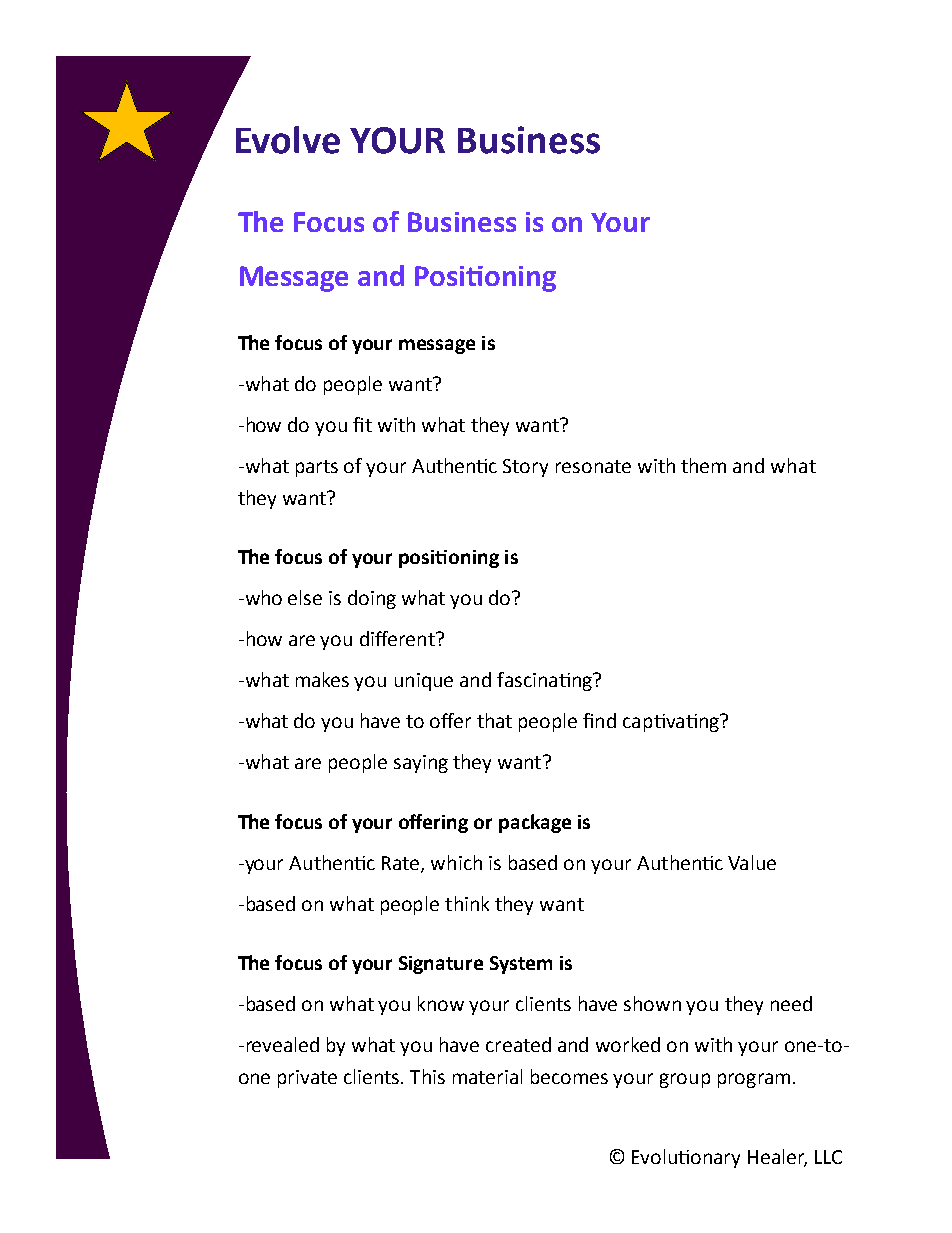 This screenshot has height=1233, width=952. I want to click on makes, so click(322, 679).
